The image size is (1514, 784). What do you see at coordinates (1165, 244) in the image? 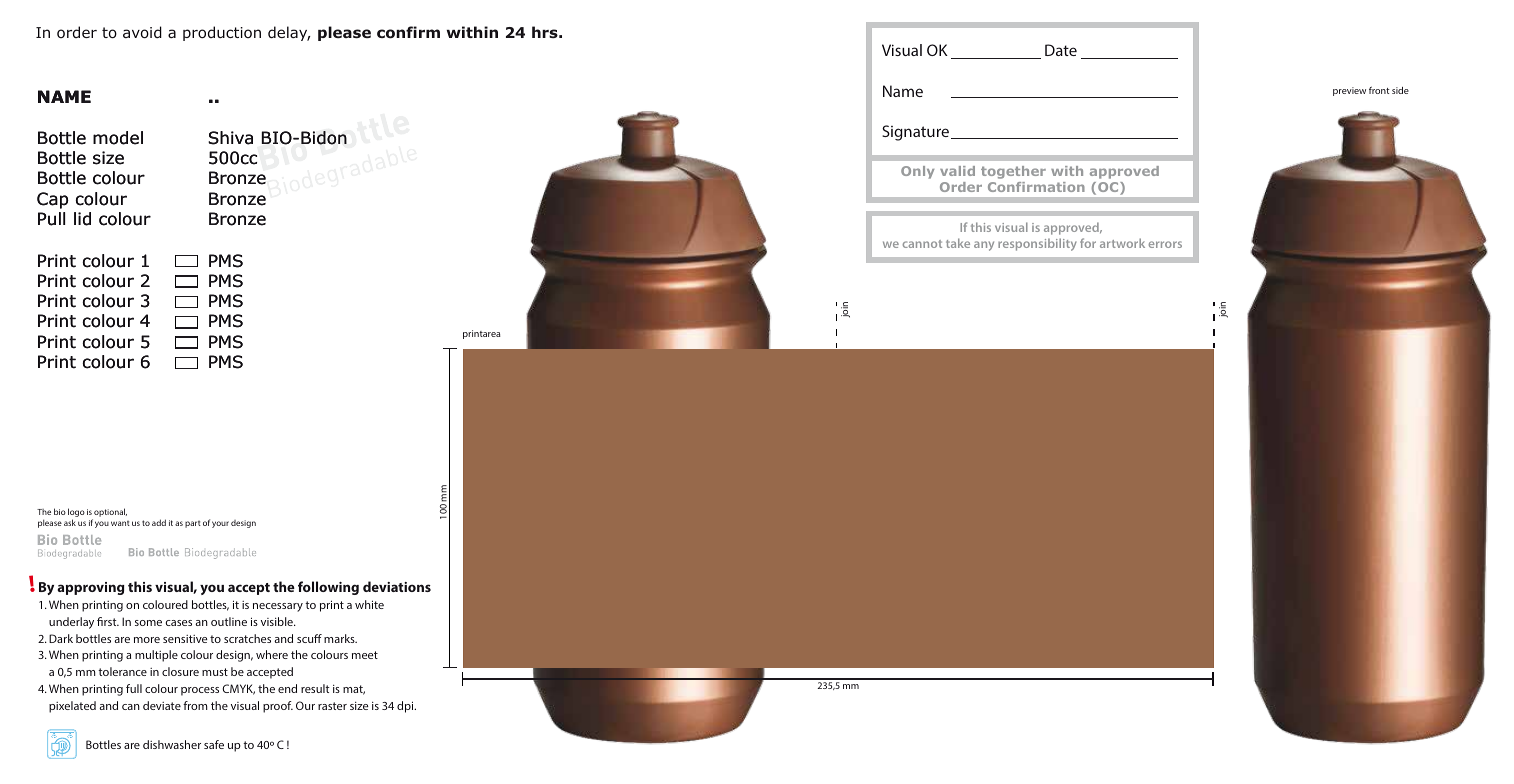
I see `errors` at bounding box center [1165, 244].
